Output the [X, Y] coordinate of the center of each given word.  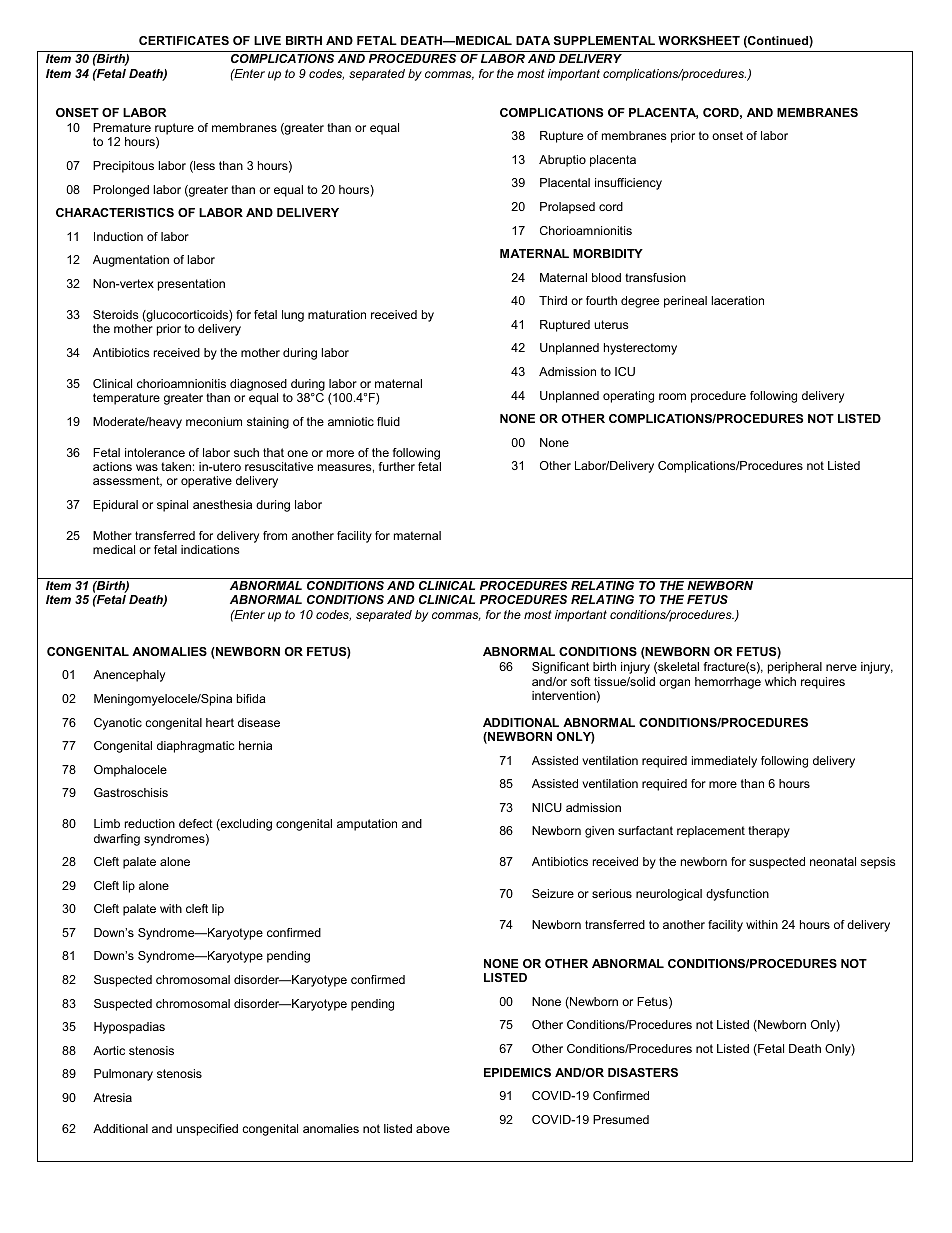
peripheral [795, 668]
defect [196, 823]
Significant [560, 668]
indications [210, 549]
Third [553, 300]
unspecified [207, 1130]
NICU [547, 807]
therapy [769, 832]
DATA [533, 40]
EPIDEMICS [517, 1072]
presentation [191, 285]
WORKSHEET [699, 40]
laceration [737, 300]
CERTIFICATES [184, 40]
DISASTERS [643, 1072]
